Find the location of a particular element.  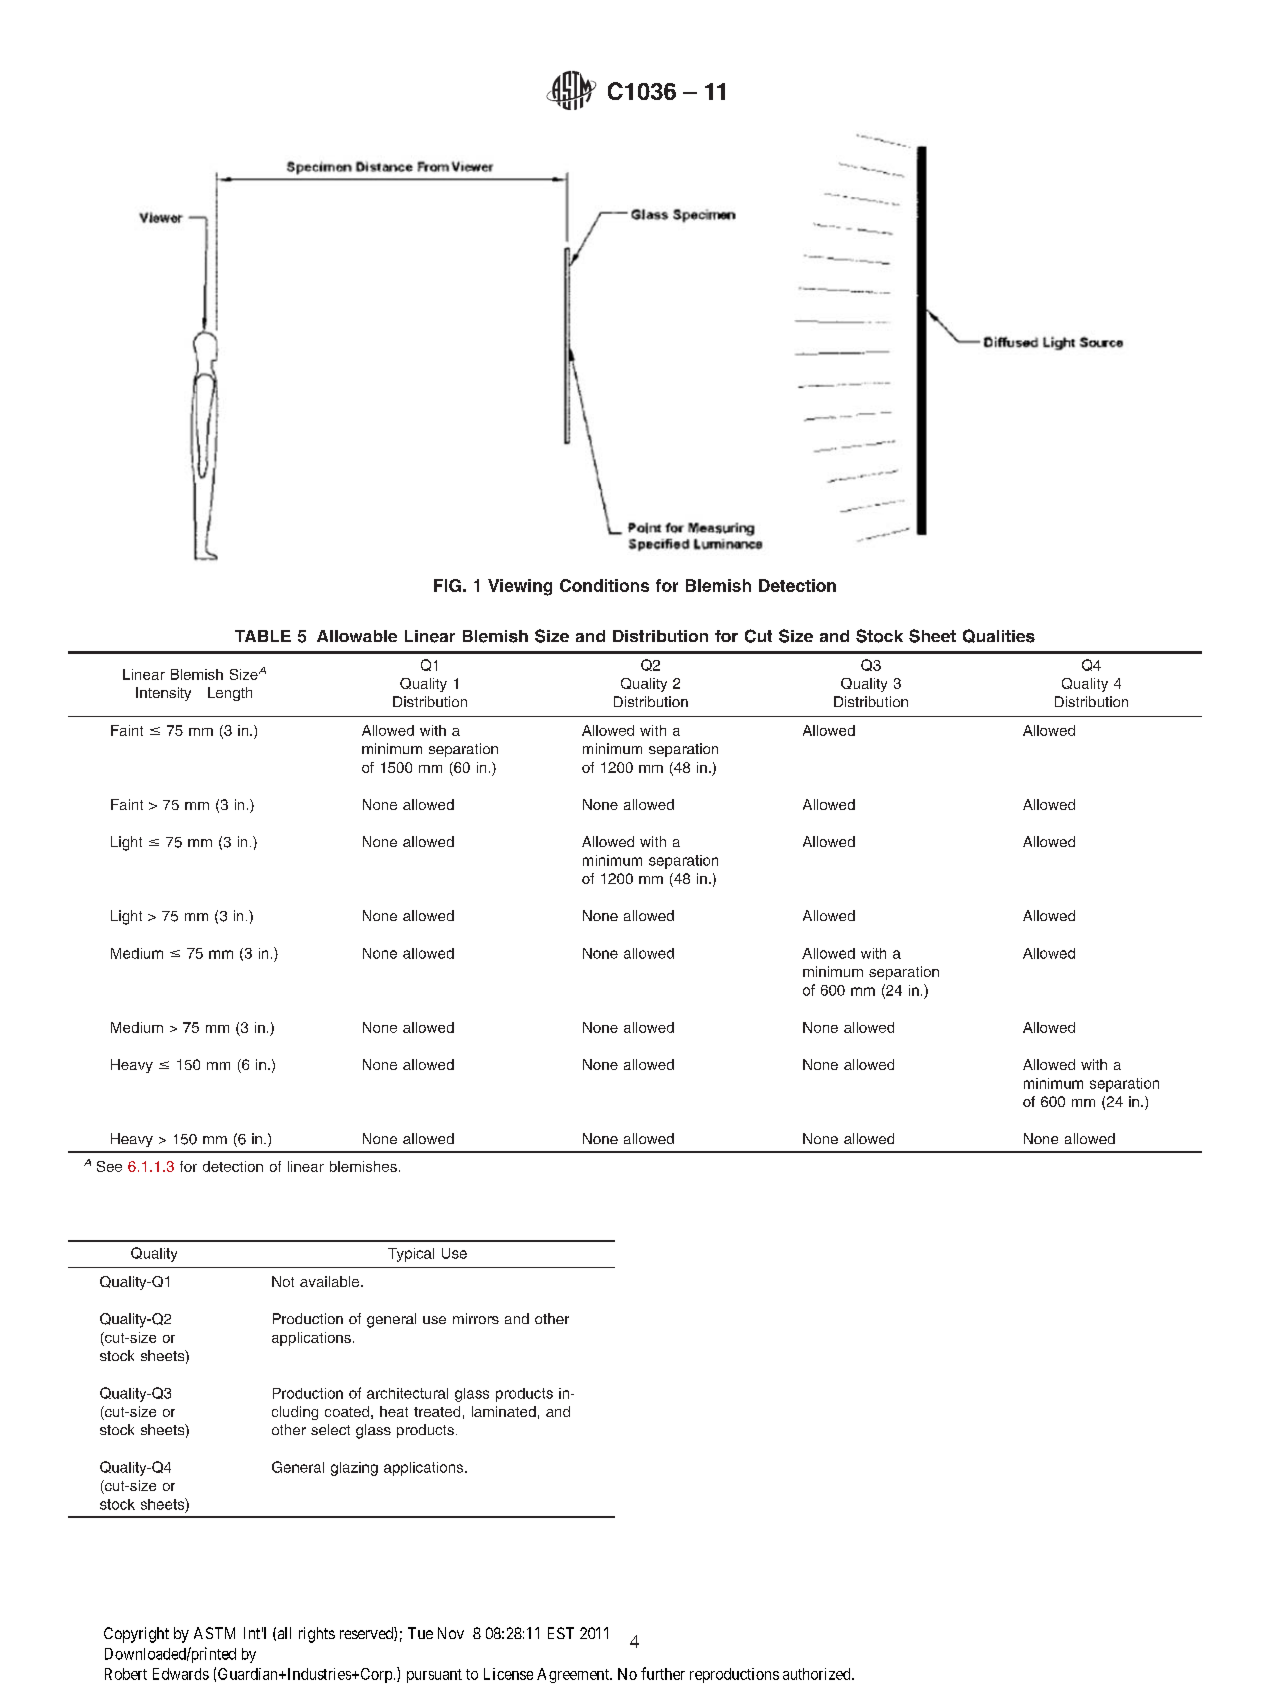

treated is located at coordinates (437, 1411).
